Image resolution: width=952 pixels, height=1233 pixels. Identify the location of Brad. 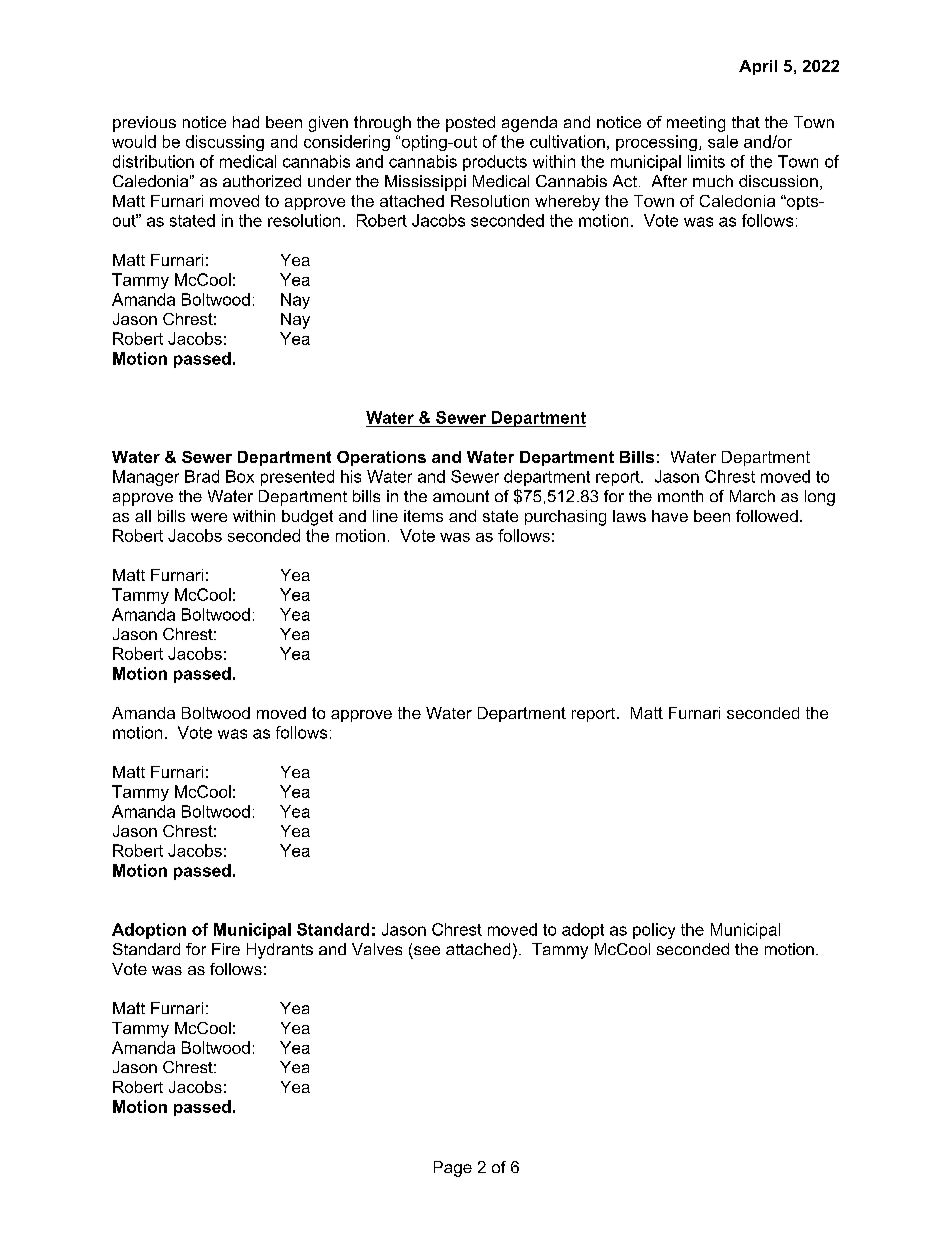
(202, 476).
